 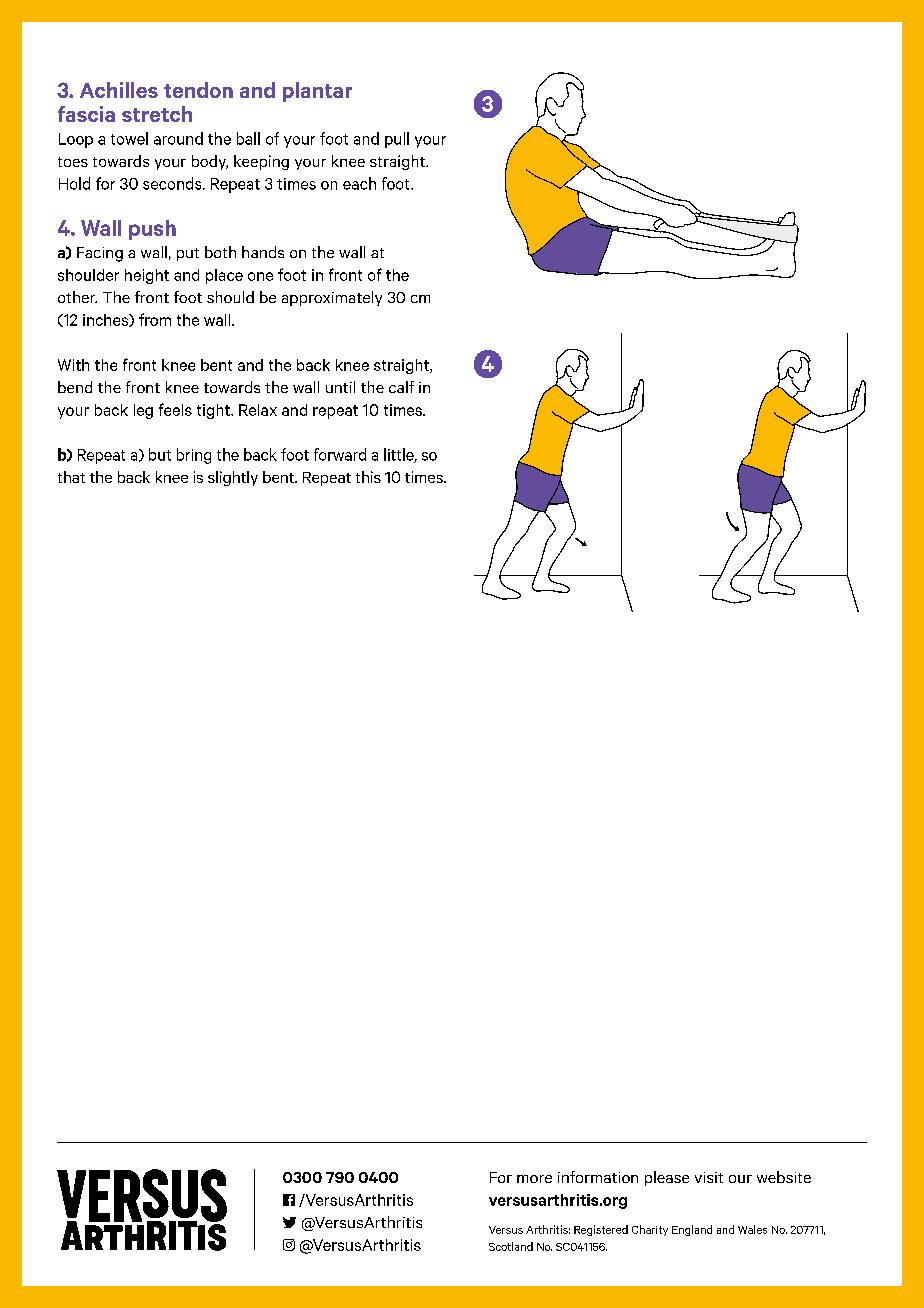 I want to click on more, so click(x=534, y=1179).
